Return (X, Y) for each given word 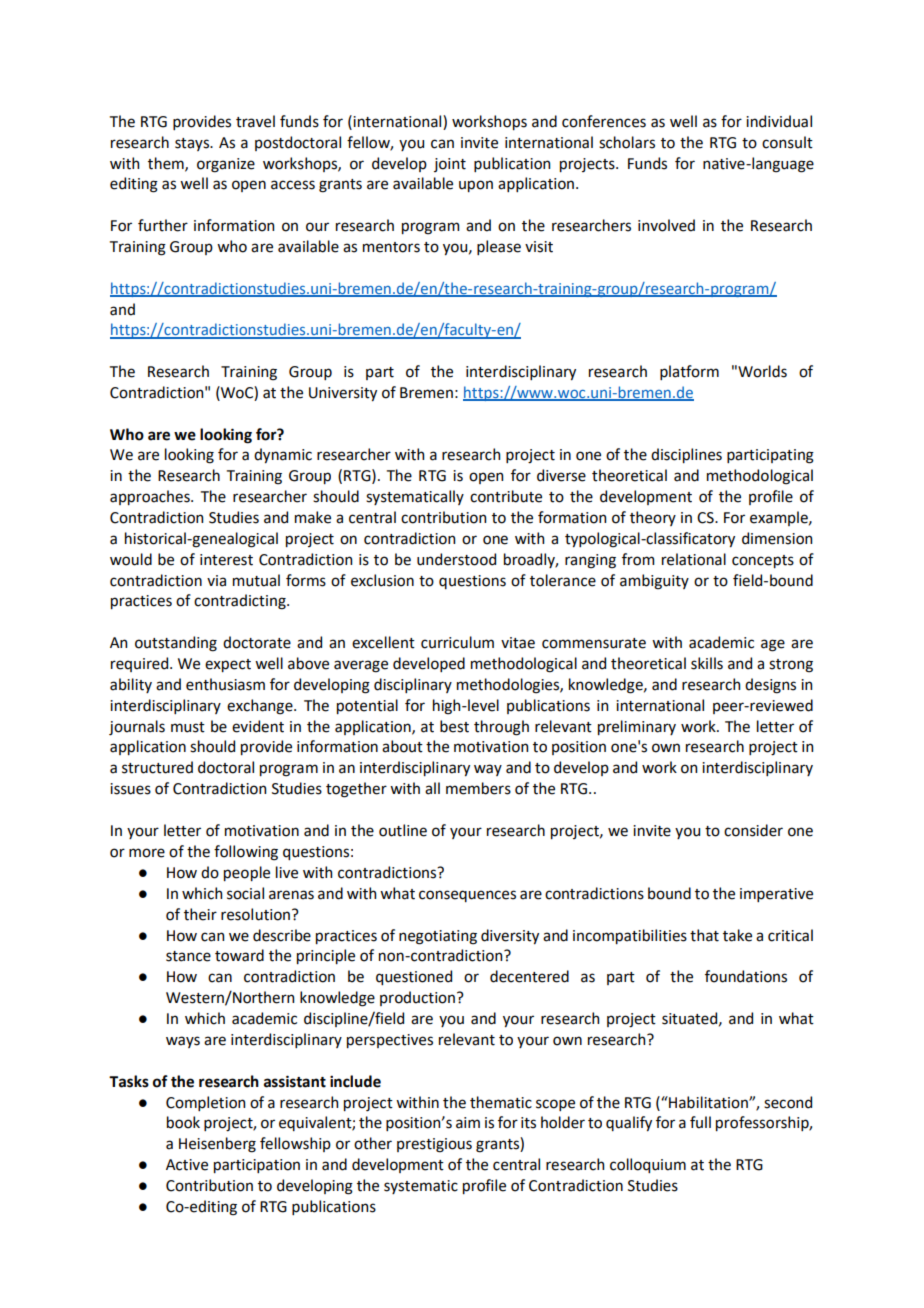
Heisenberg (217, 1145)
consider (753, 830)
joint (450, 165)
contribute (506, 496)
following (246, 853)
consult (787, 142)
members (478, 788)
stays (193, 144)
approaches (151, 497)
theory (653, 518)
